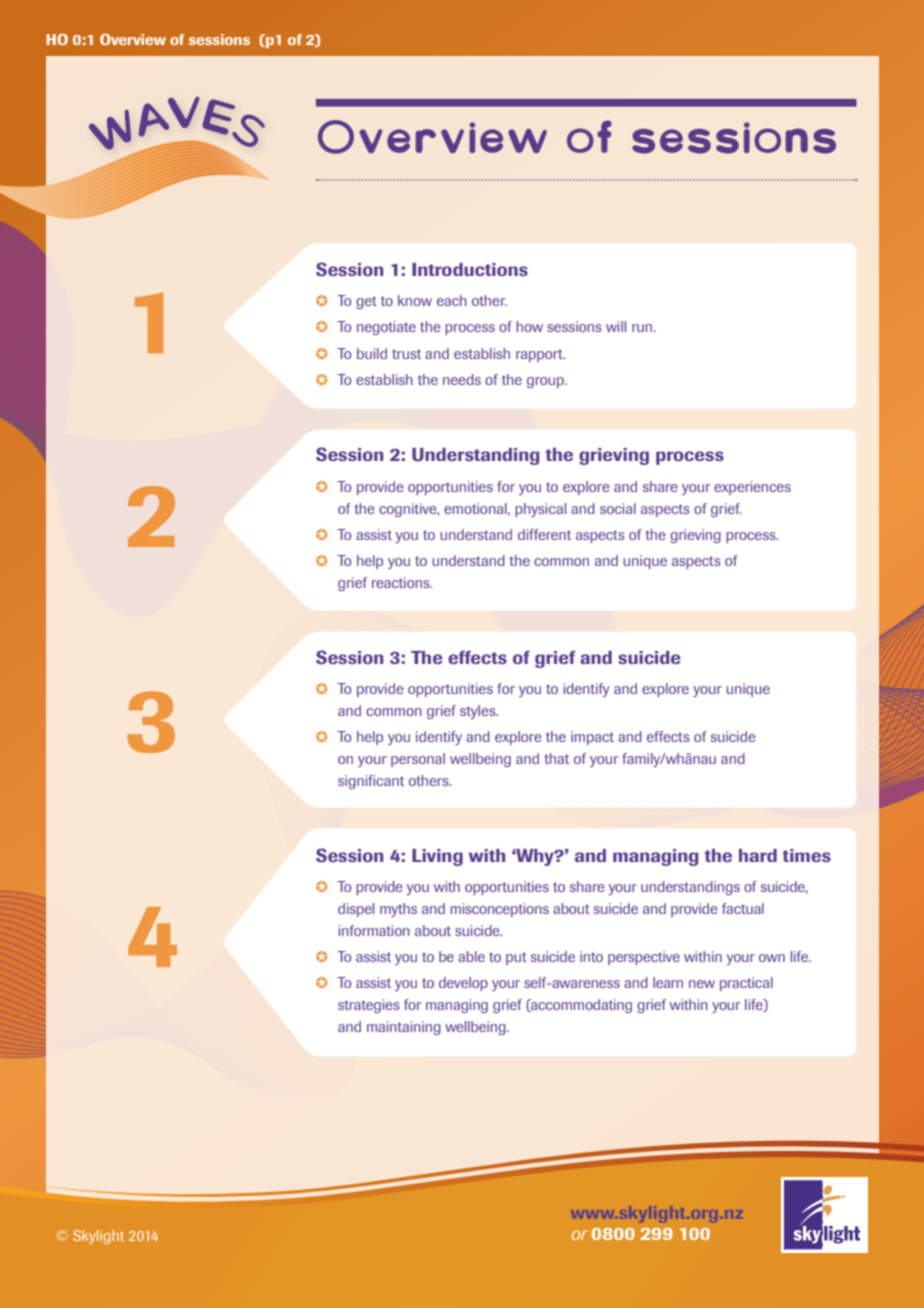  What do you see at coordinates (540, 355) in the screenshot?
I see `rapport` at bounding box center [540, 355].
